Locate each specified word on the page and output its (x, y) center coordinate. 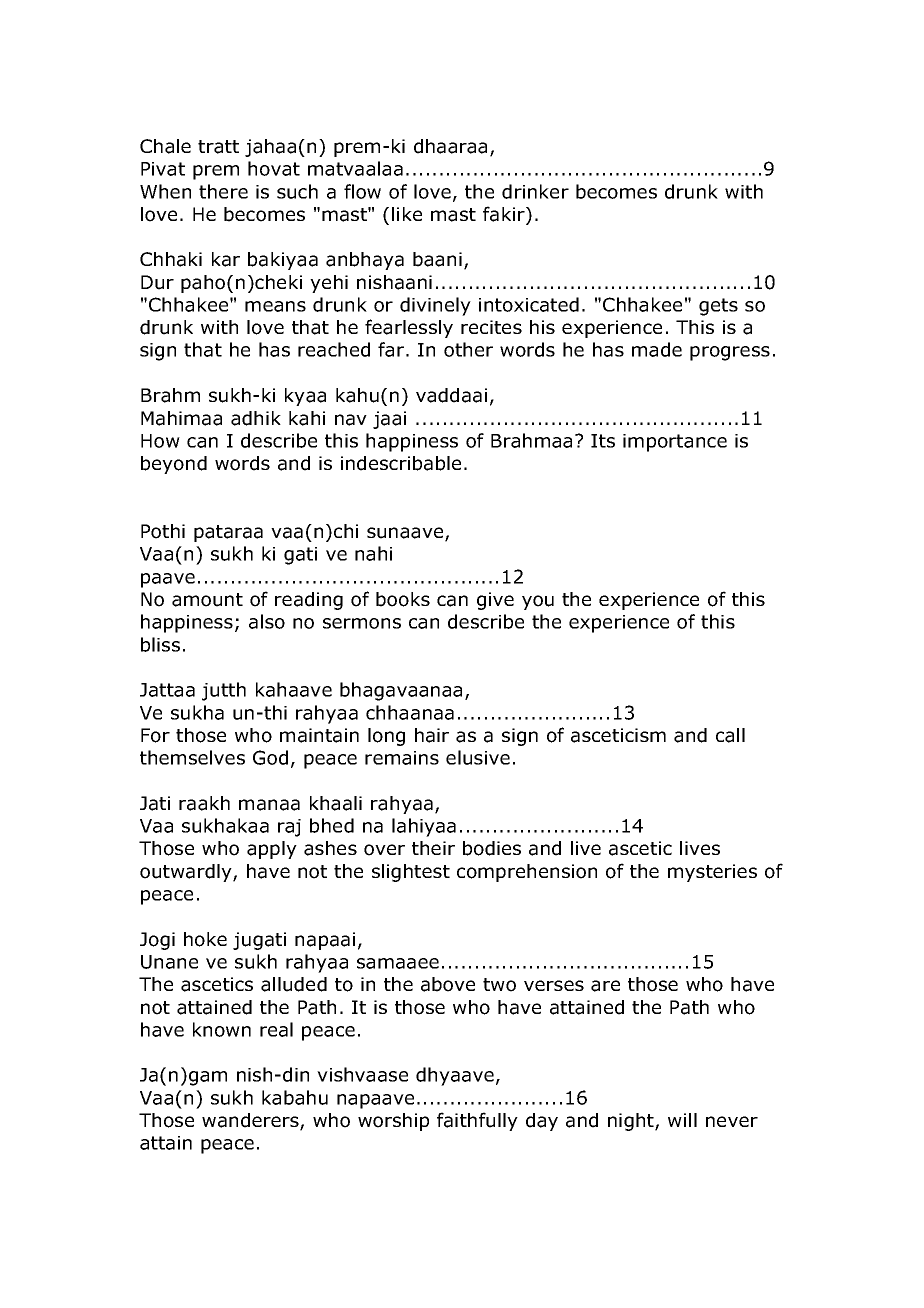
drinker (535, 191)
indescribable (401, 463)
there (223, 191)
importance (675, 443)
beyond (174, 465)
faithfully (477, 1121)
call (730, 735)
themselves (192, 757)
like (407, 214)
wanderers (251, 1121)
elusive (478, 757)
